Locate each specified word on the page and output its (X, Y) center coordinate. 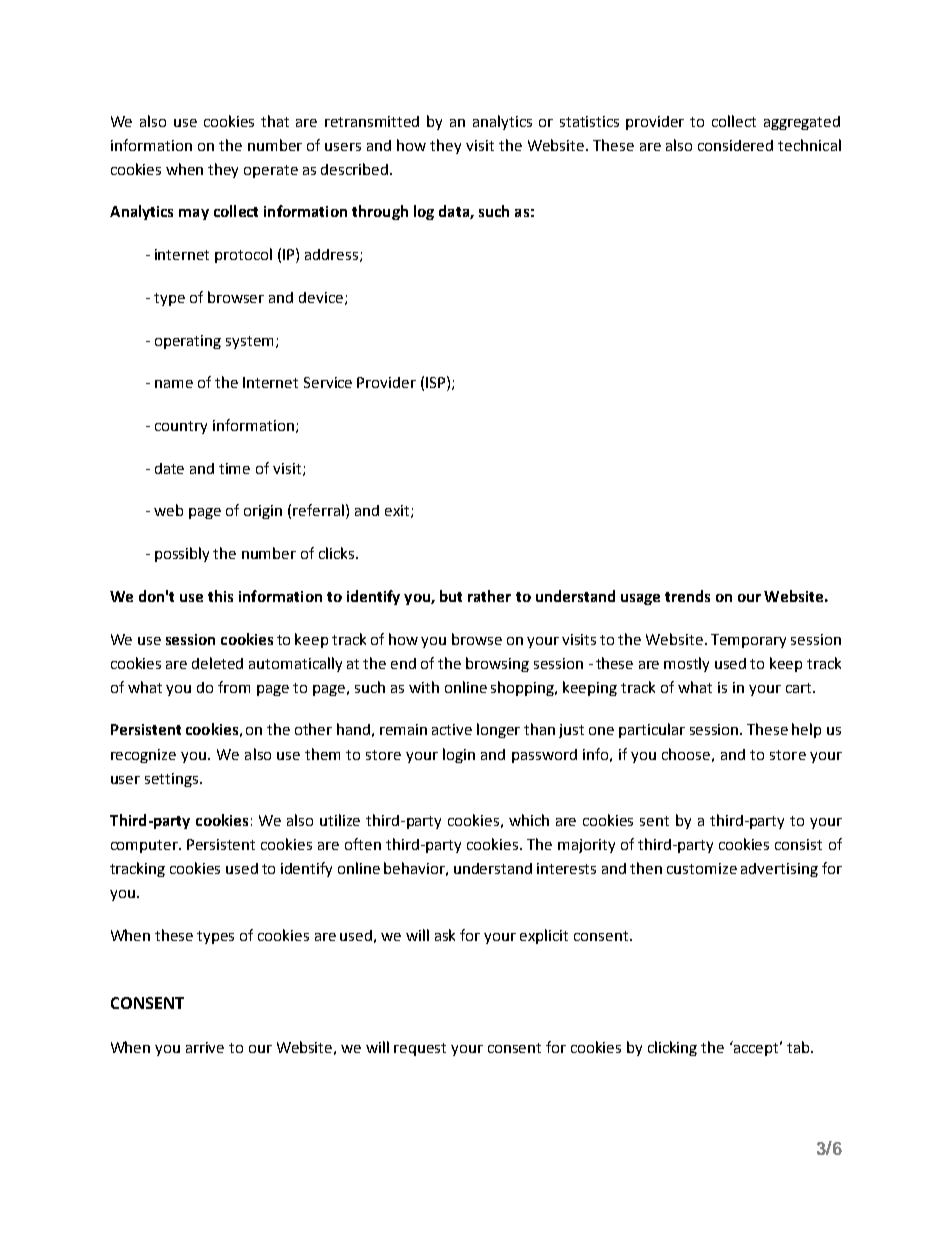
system (249, 342)
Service (328, 382)
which (529, 820)
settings (171, 780)
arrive (205, 1047)
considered (735, 145)
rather (489, 596)
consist (798, 844)
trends (687, 596)
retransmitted (372, 121)
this (220, 596)
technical (809, 145)
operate (271, 171)
